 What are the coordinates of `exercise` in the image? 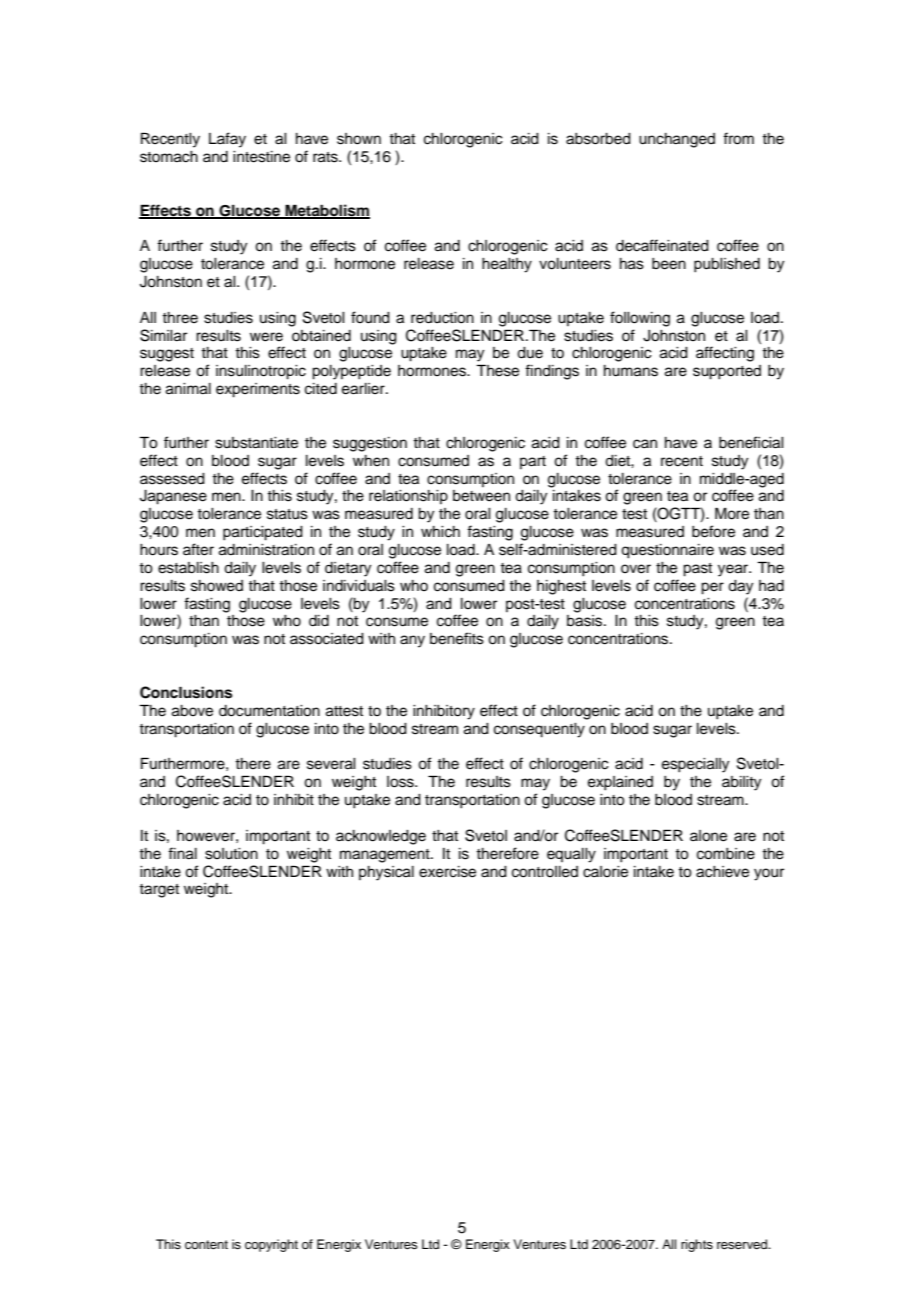 It's located at (447, 872).
